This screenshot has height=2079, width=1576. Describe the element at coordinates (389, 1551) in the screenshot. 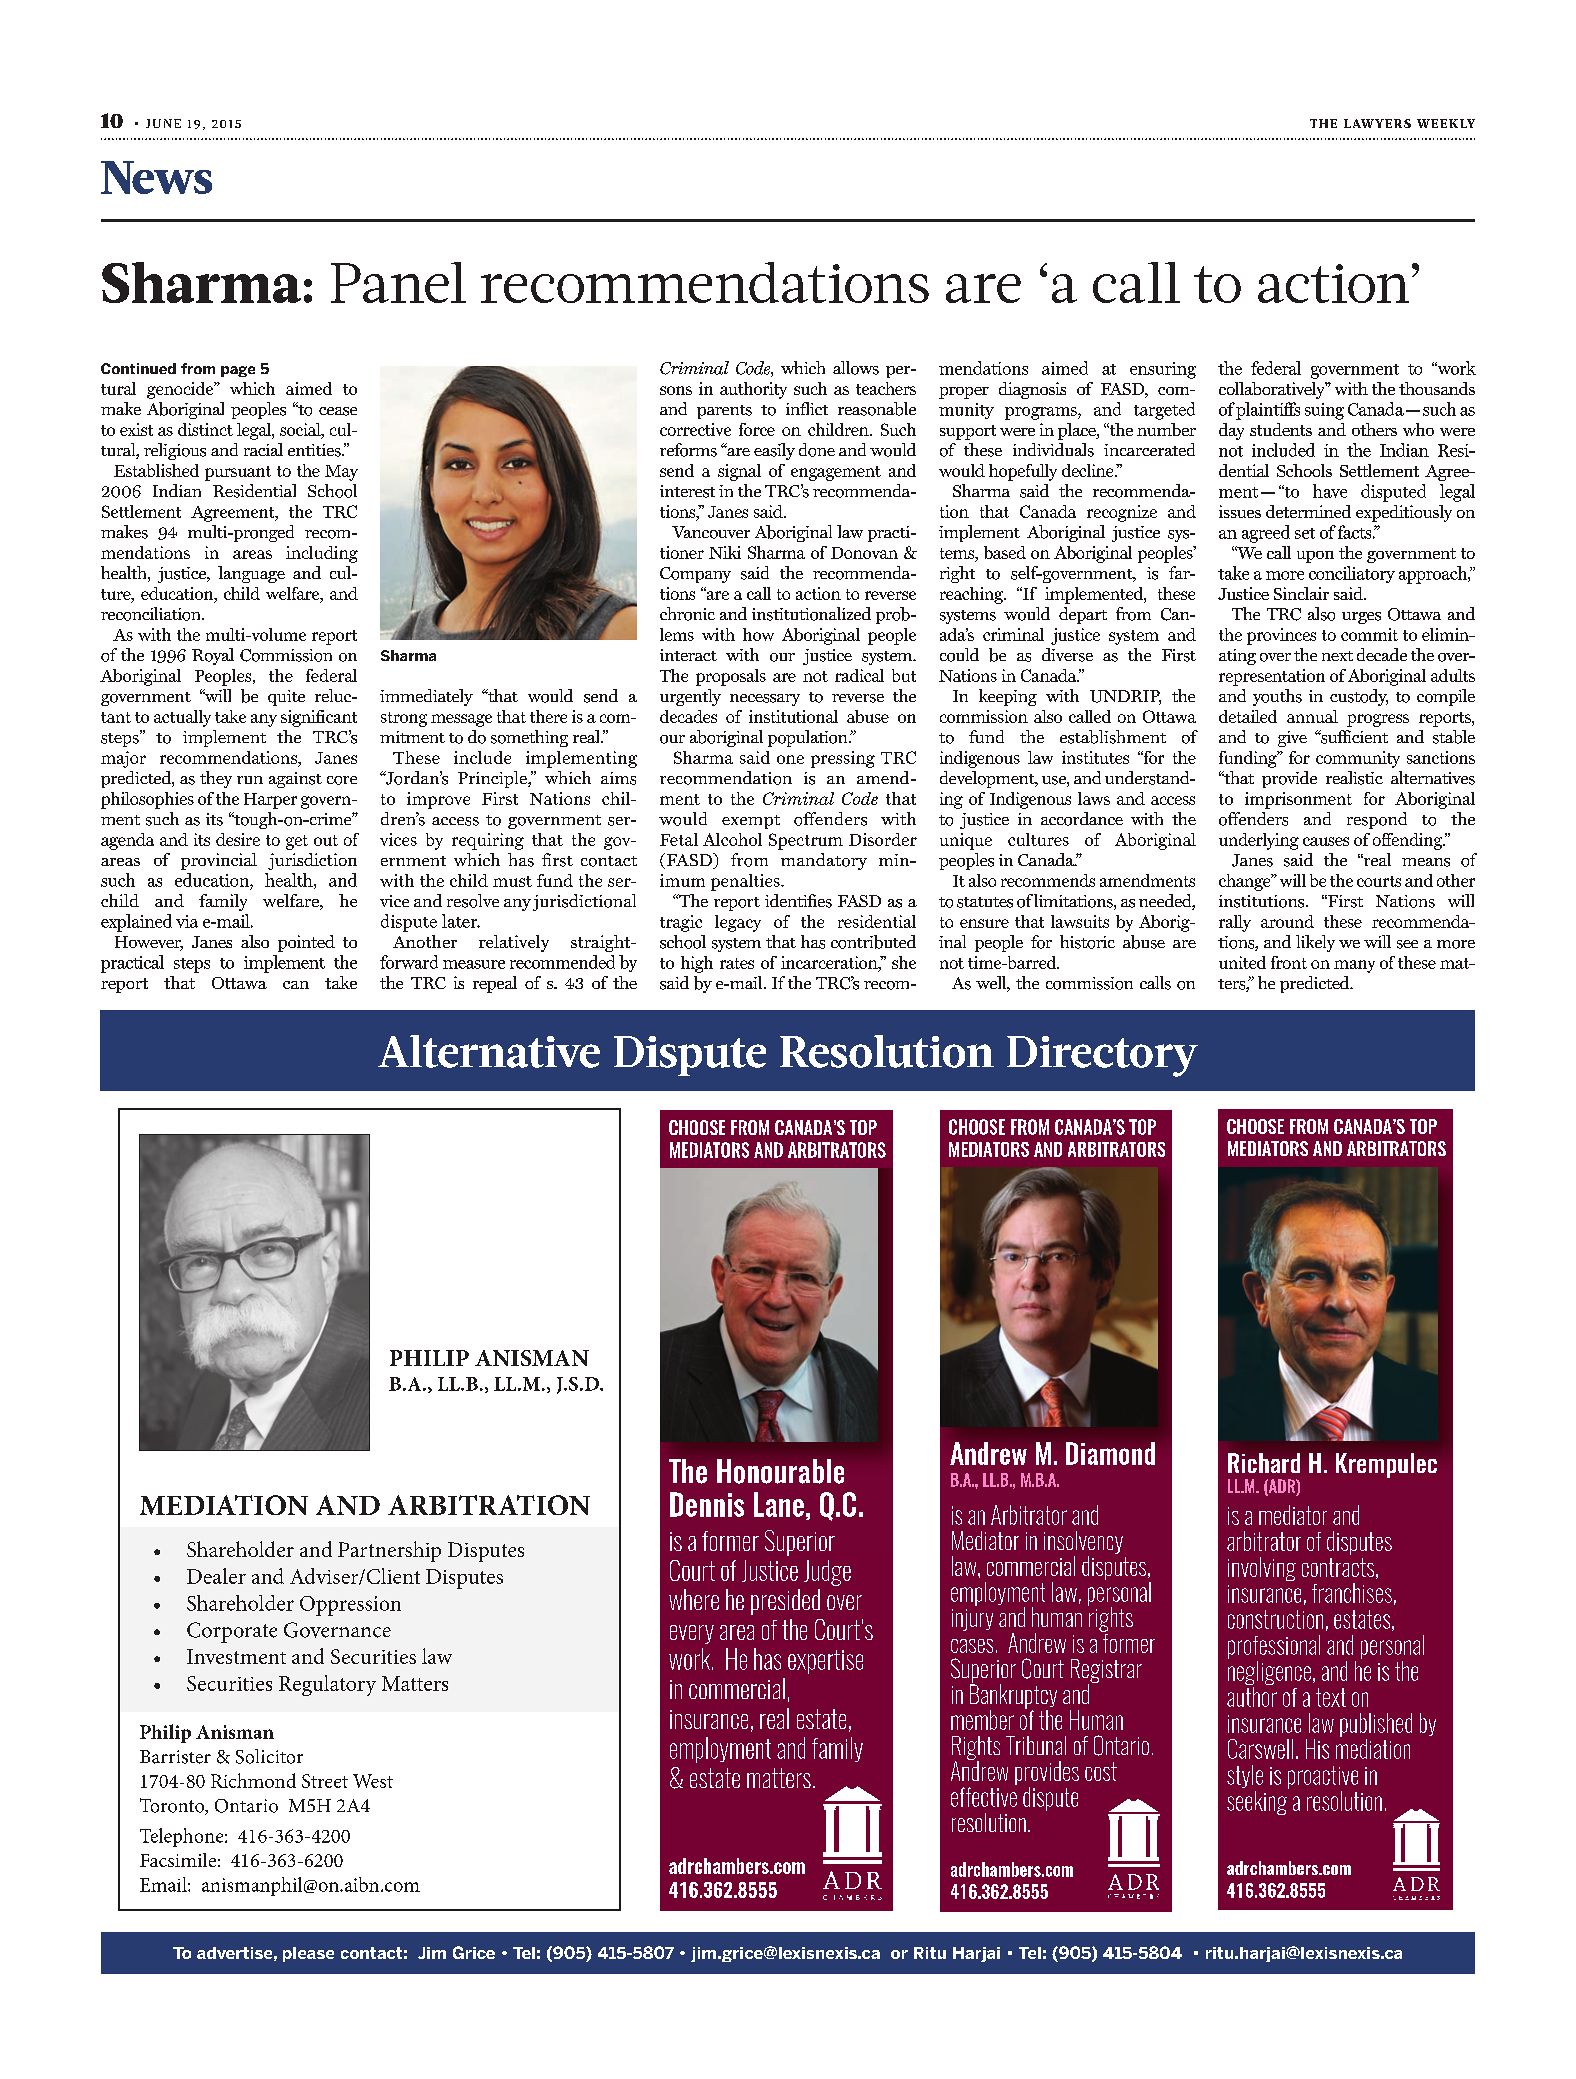

I see `Partnership` at that location.
